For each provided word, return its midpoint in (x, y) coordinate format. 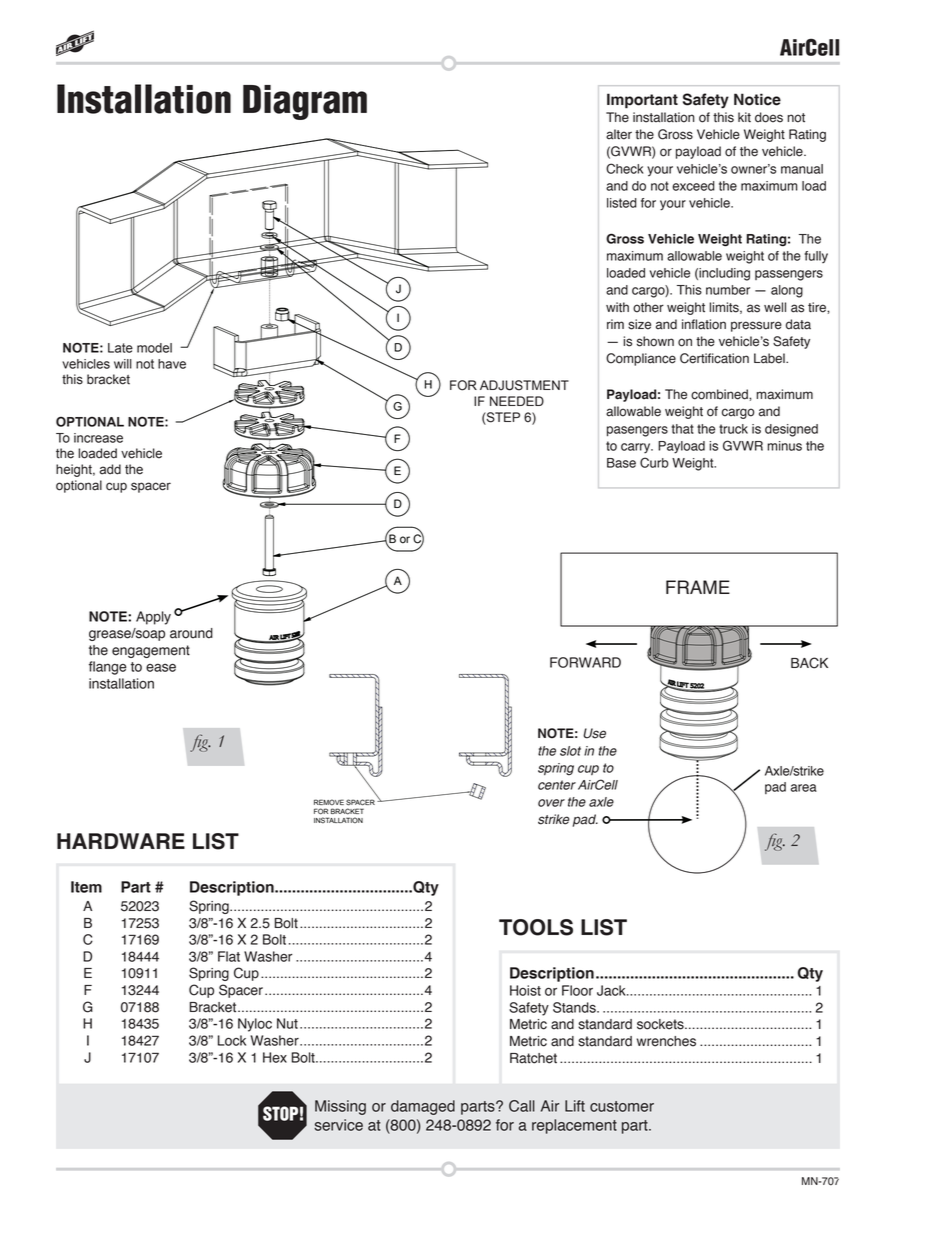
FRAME (698, 587)
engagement (151, 651)
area (804, 788)
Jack (612, 990)
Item (86, 887)
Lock (232, 1040)
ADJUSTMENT (524, 385)
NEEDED (517, 401)
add (110, 469)
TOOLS (536, 927)
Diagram (305, 102)
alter (619, 134)
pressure (756, 326)
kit (744, 117)
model (154, 348)
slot (570, 751)
